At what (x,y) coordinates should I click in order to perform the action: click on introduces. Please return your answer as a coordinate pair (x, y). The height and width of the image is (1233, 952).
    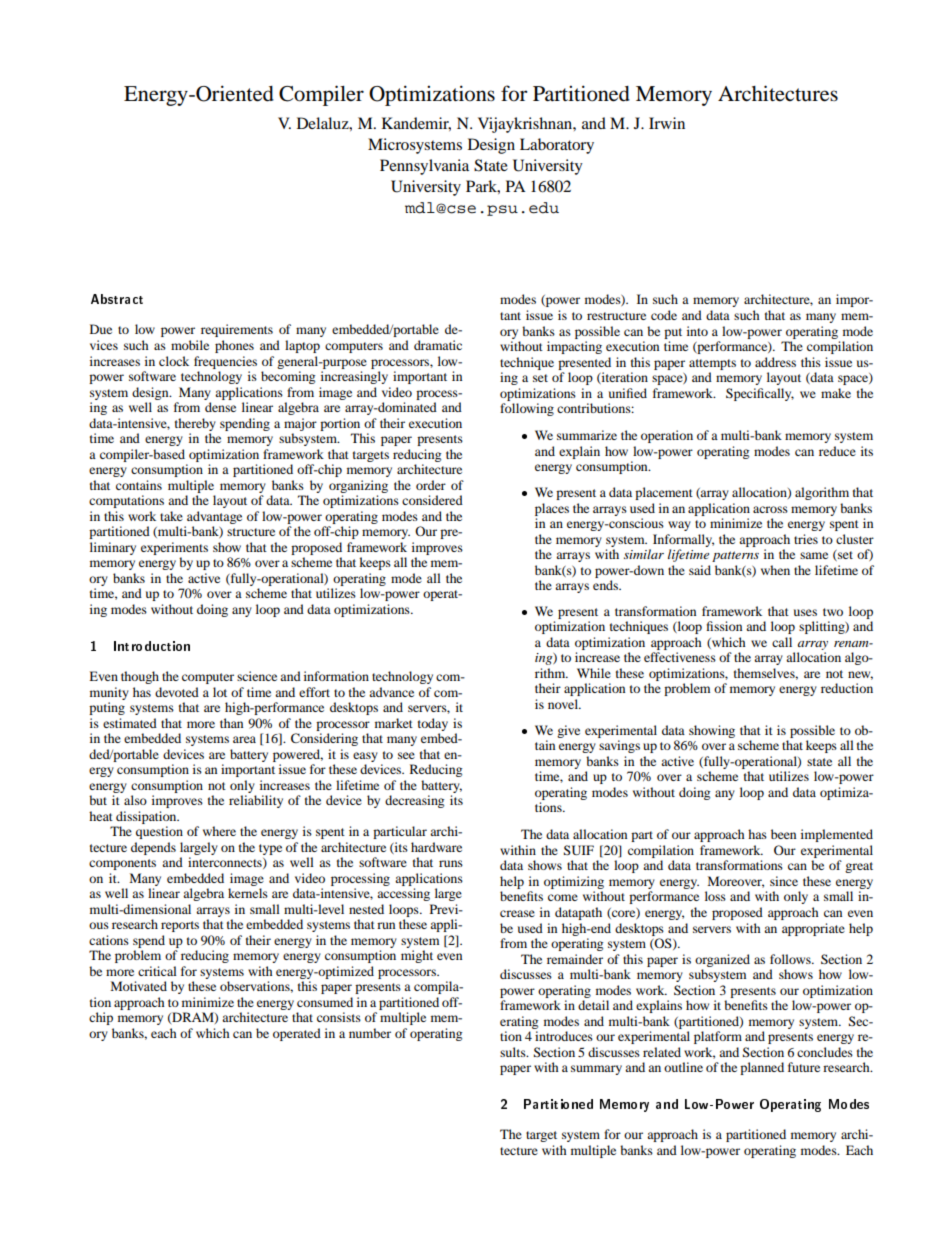
    Looking at the image, I should click on (564, 1036).
